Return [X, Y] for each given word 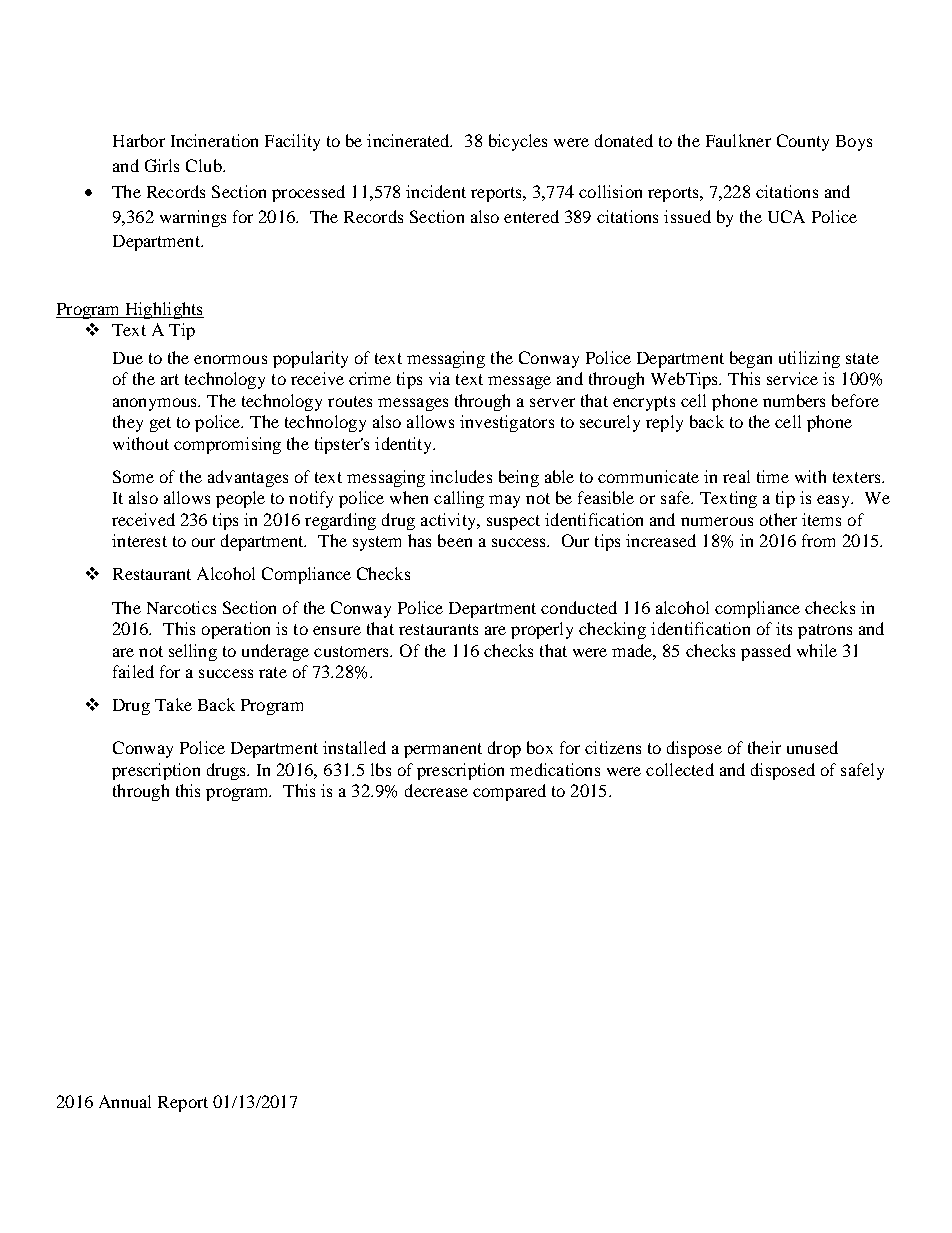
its [784, 628]
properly [542, 630]
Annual [125, 1101]
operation [236, 630]
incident [436, 191]
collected [680, 769]
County [803, 142]
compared [509, 792]
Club [205, 165]
